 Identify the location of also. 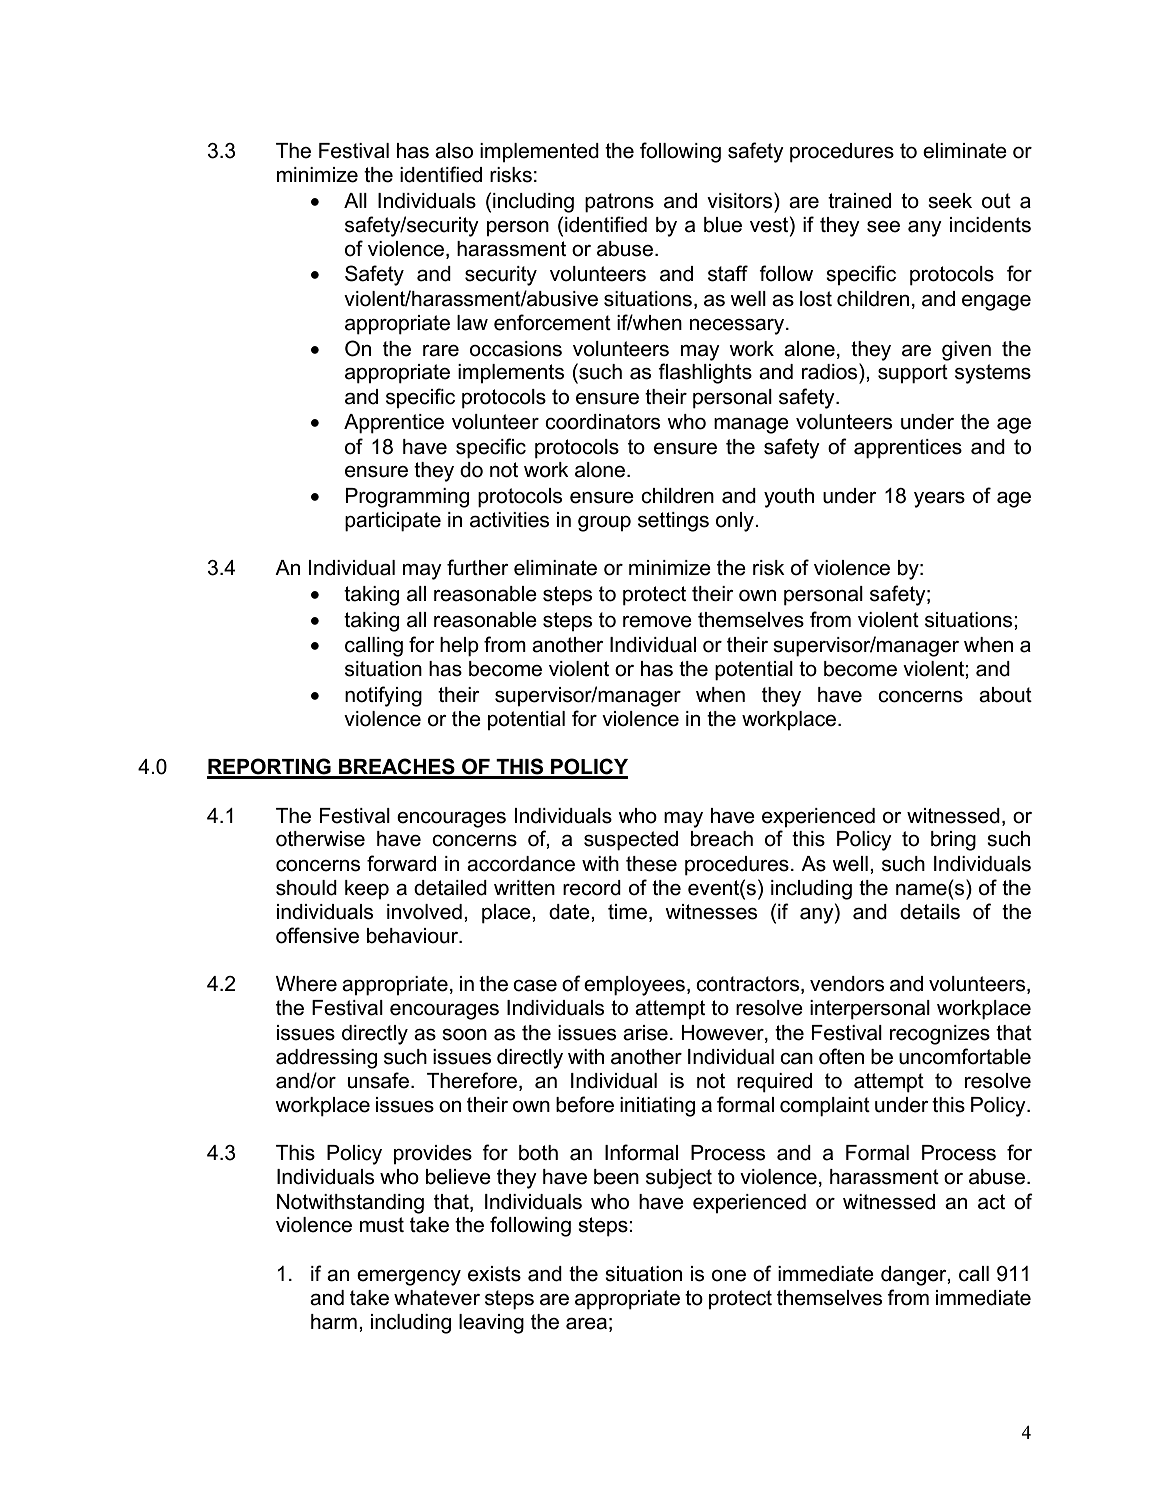
(454, 151).
